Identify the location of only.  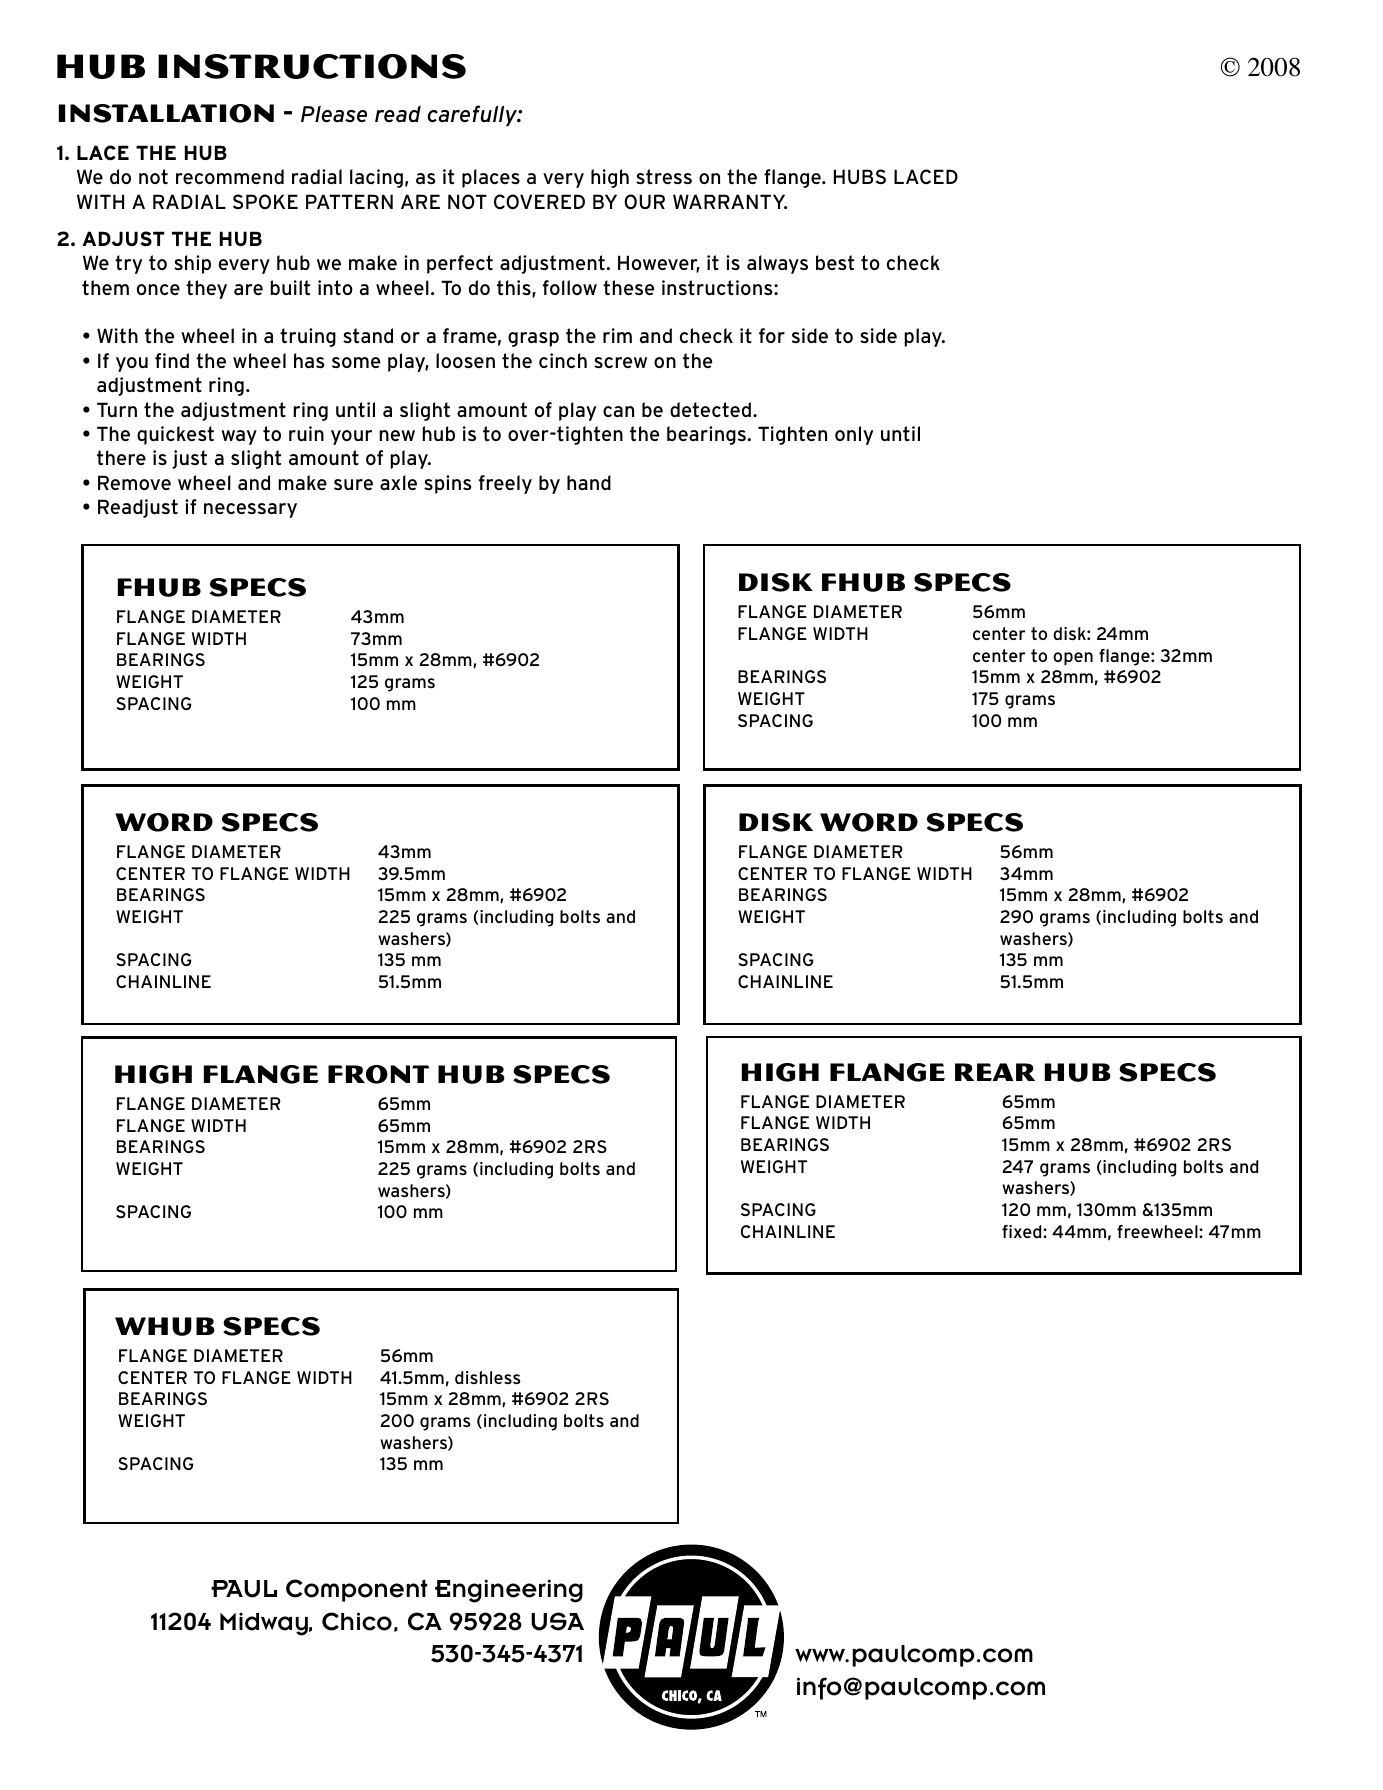
(854, 435).
